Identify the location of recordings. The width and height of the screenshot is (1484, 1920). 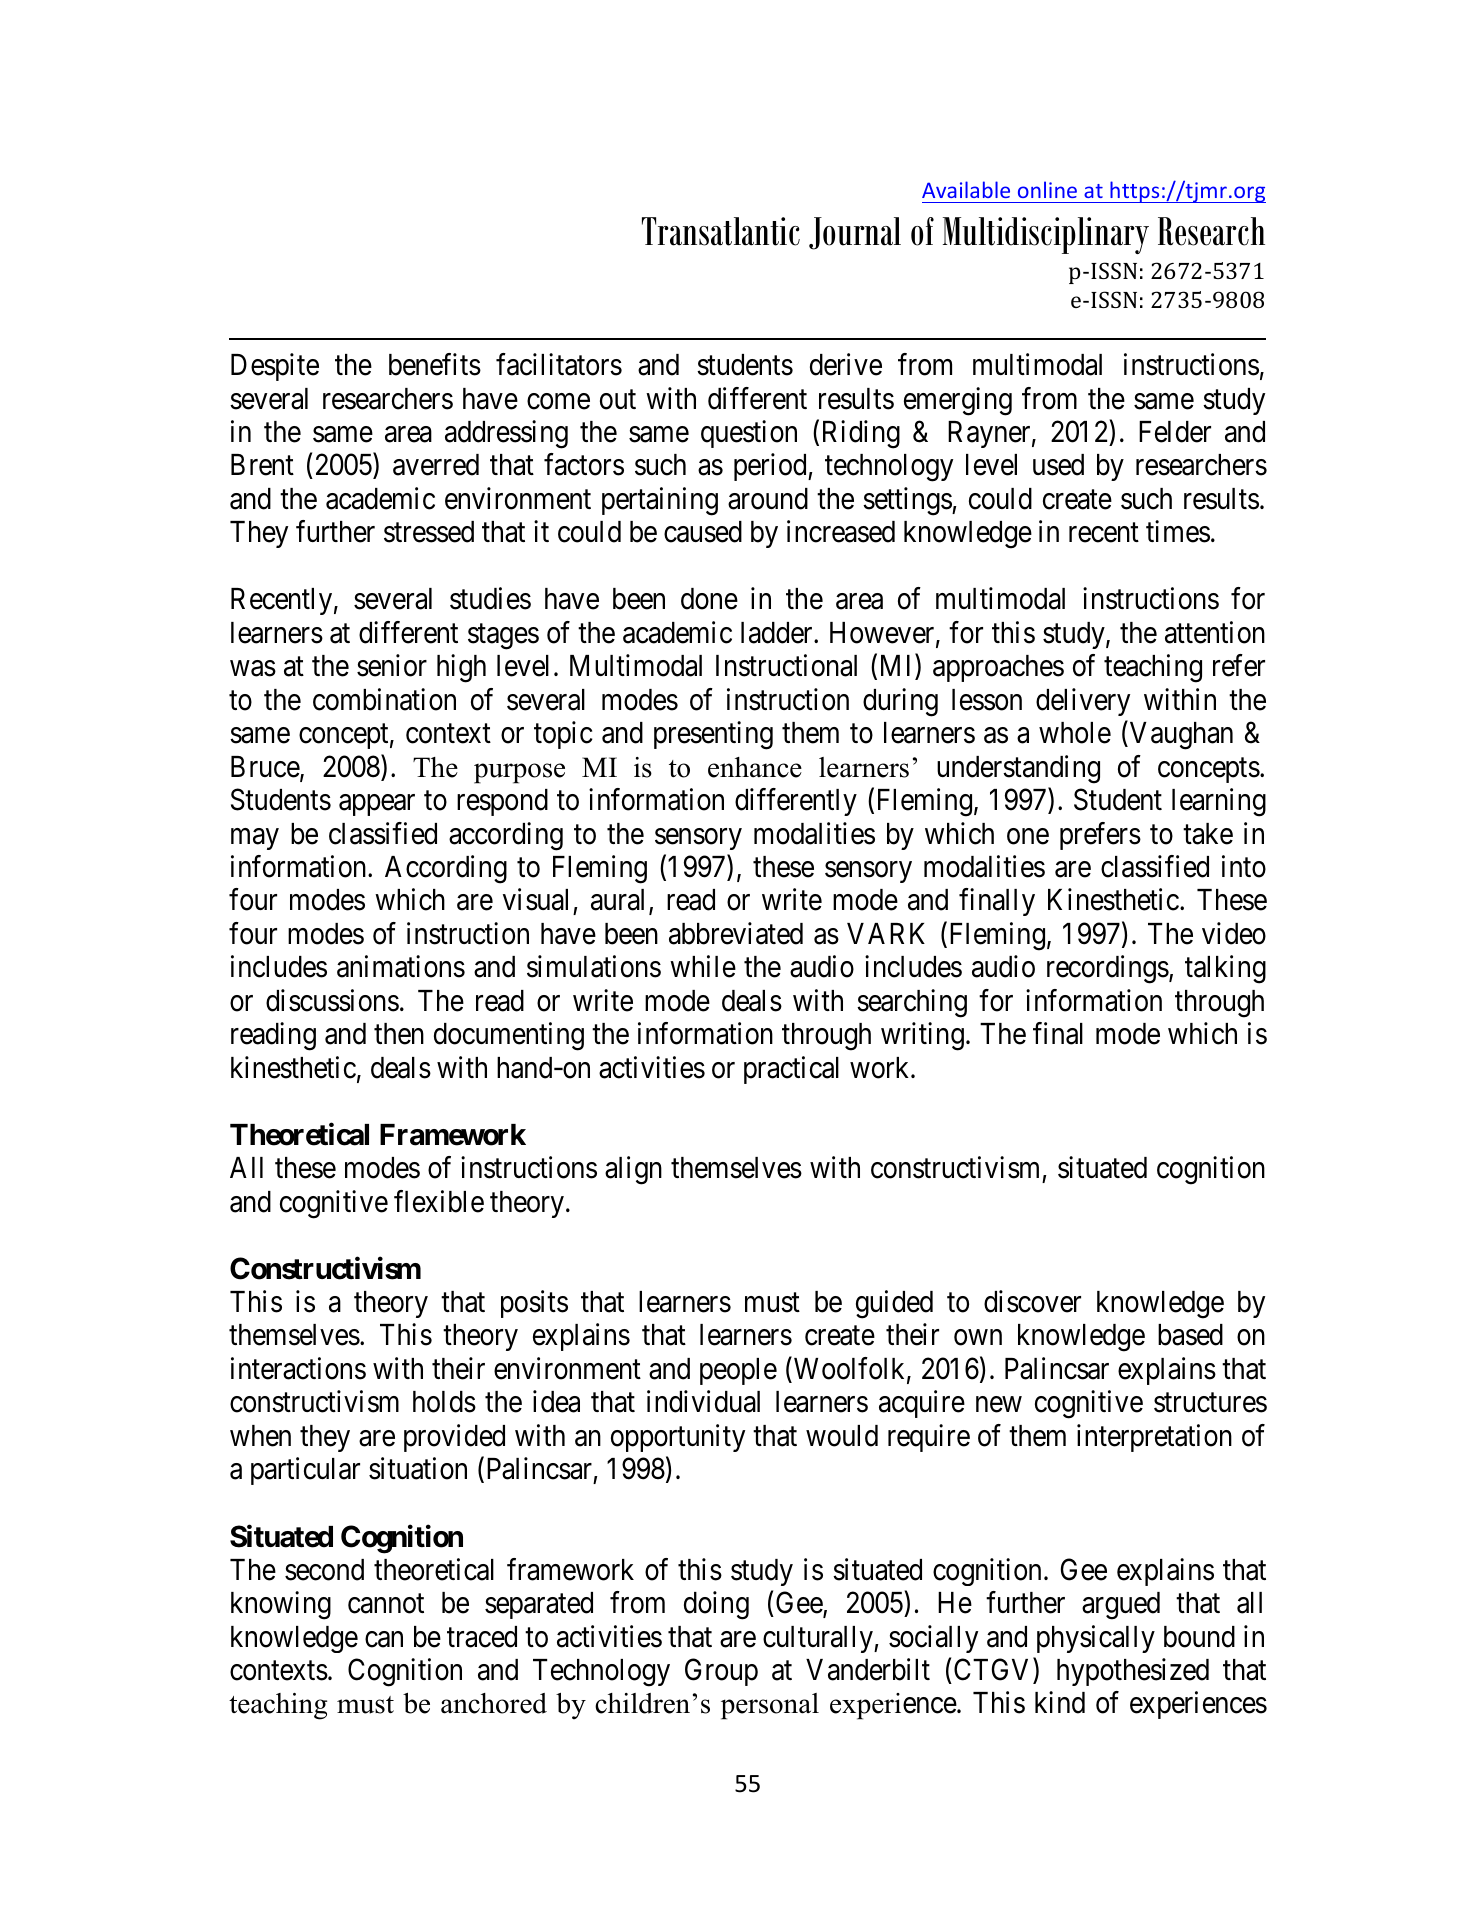
(1108, 970).
